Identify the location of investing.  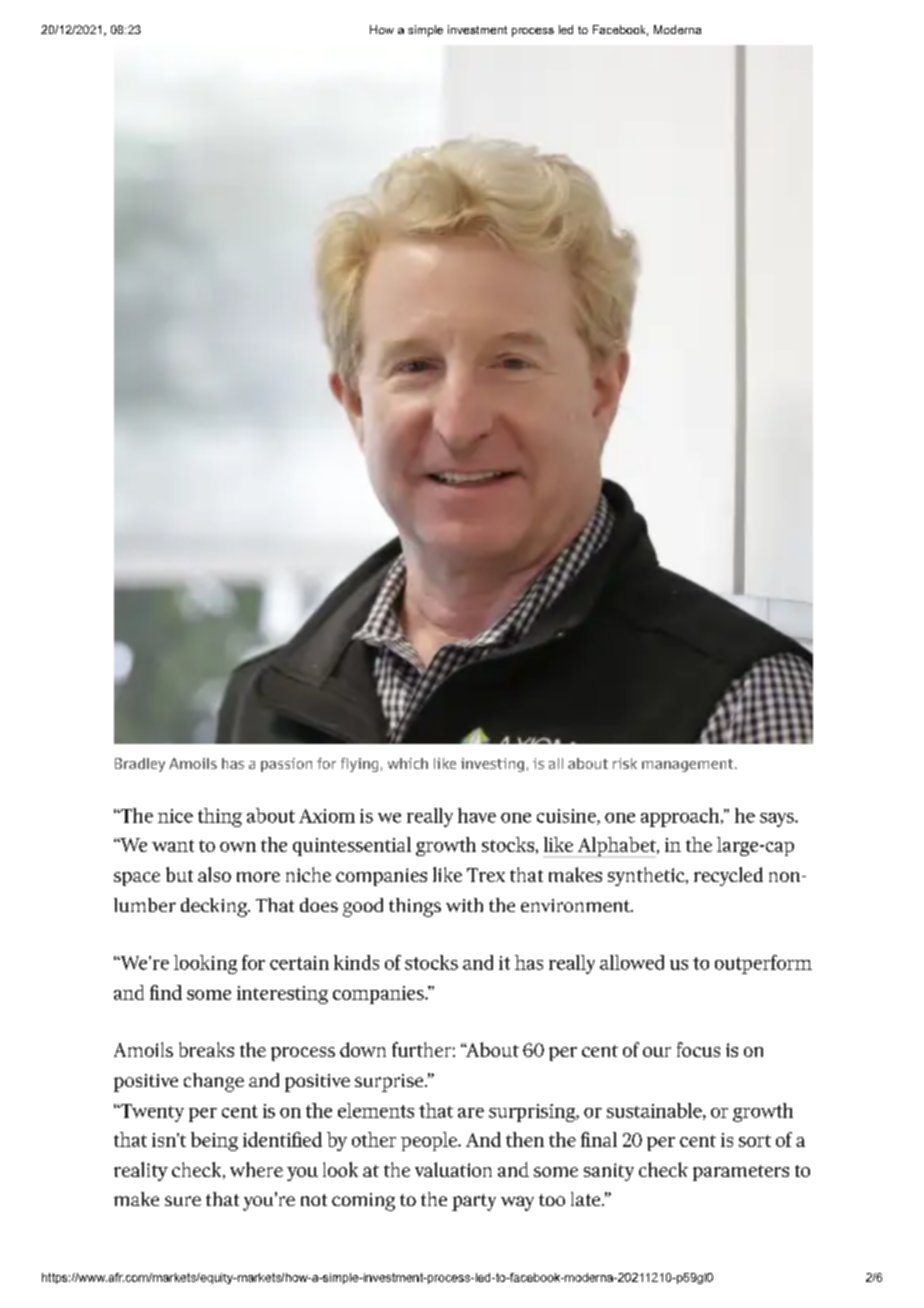
(492, 765).
